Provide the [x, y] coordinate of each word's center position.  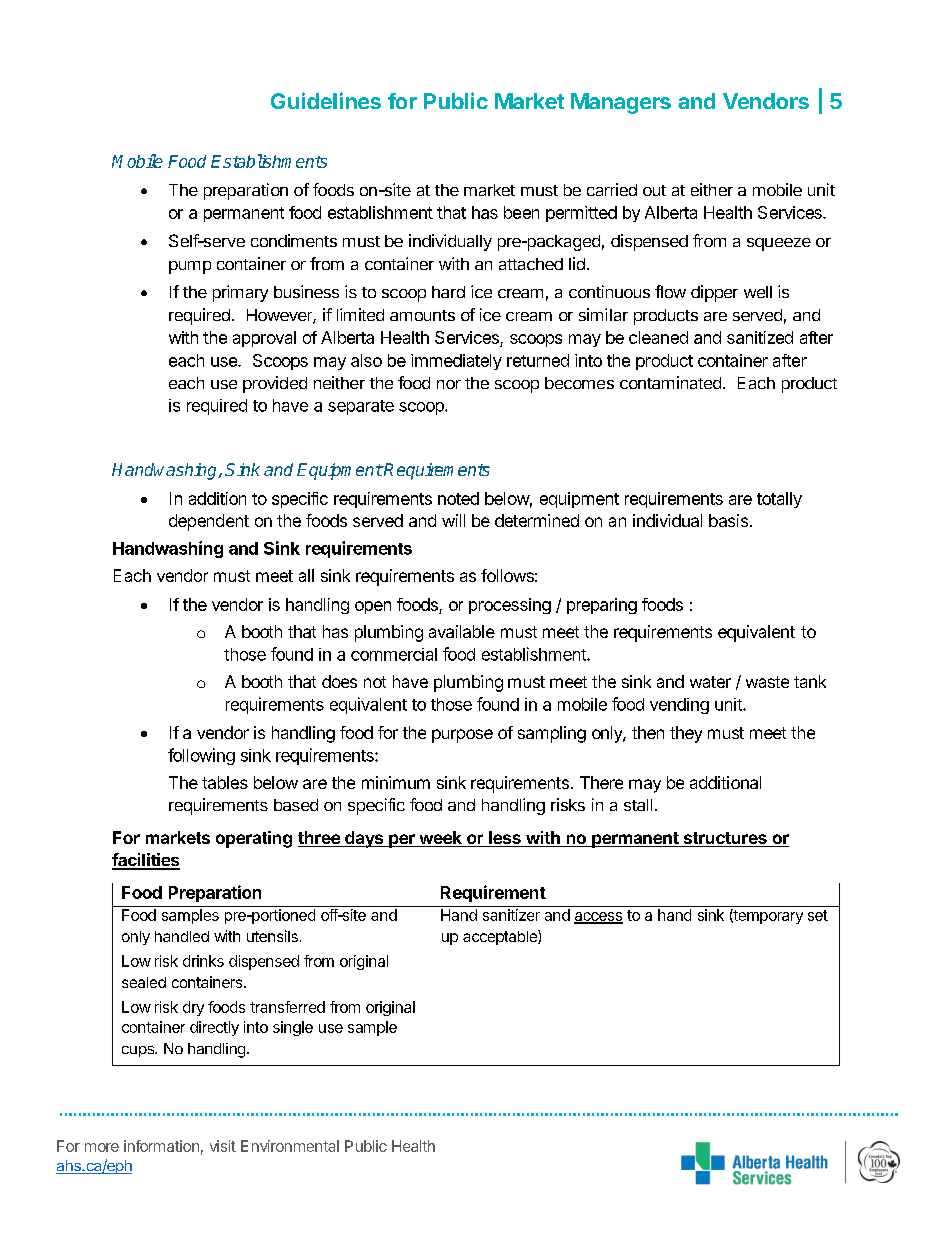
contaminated [670, 382]
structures [725, 839]
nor [449, 384]
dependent [209, 522]
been [521, 212]
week [440, 839]
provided [275, 384]
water [710, 682]
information [161, 1146]
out [654, 190]
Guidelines [326, 100]
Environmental [290, 1146]
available [462, 631]
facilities [146, 861]
